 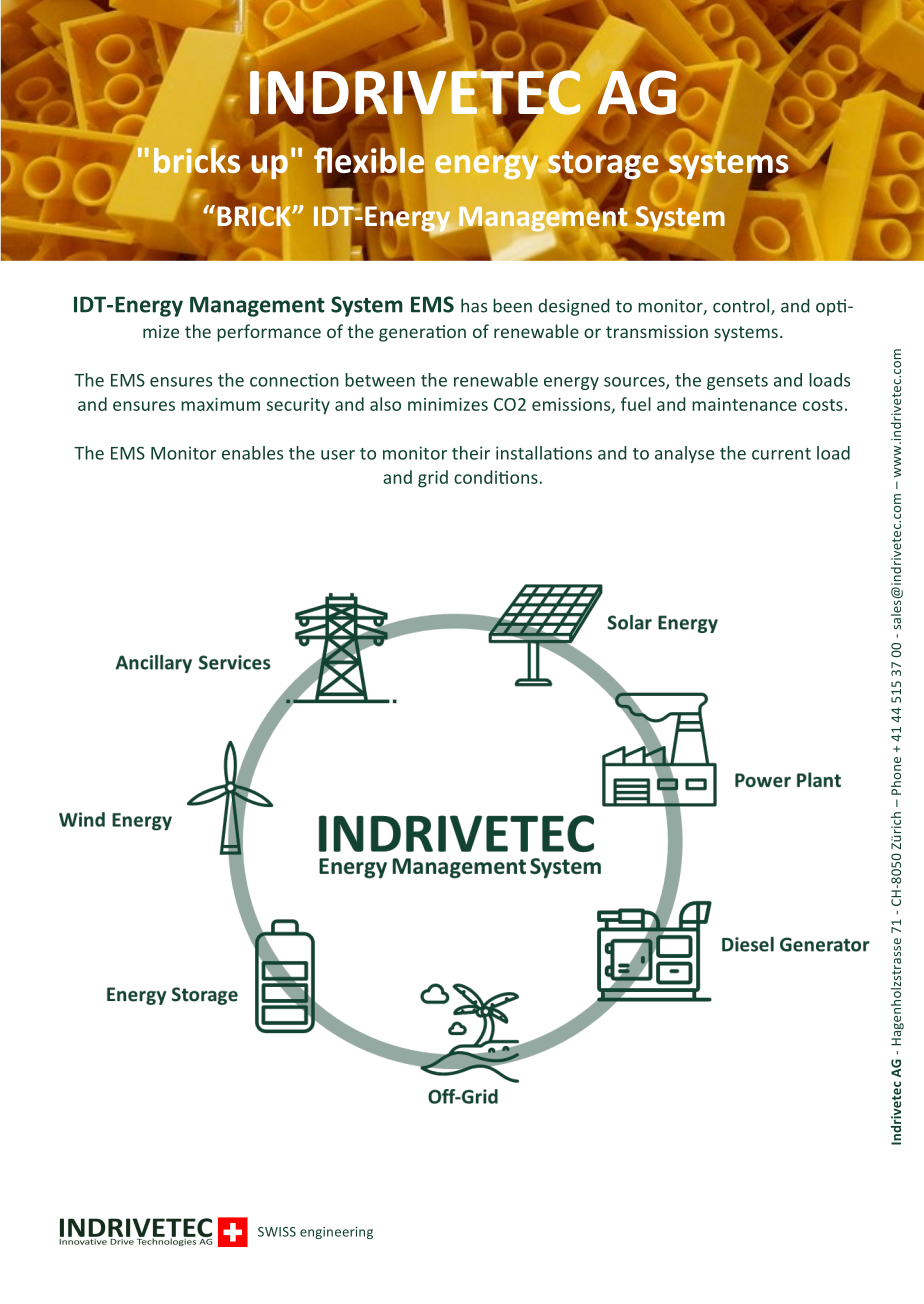 What do you see at coordinates (497, 477) in the document?
I see `conditions` at bounding box center [497, 477].
